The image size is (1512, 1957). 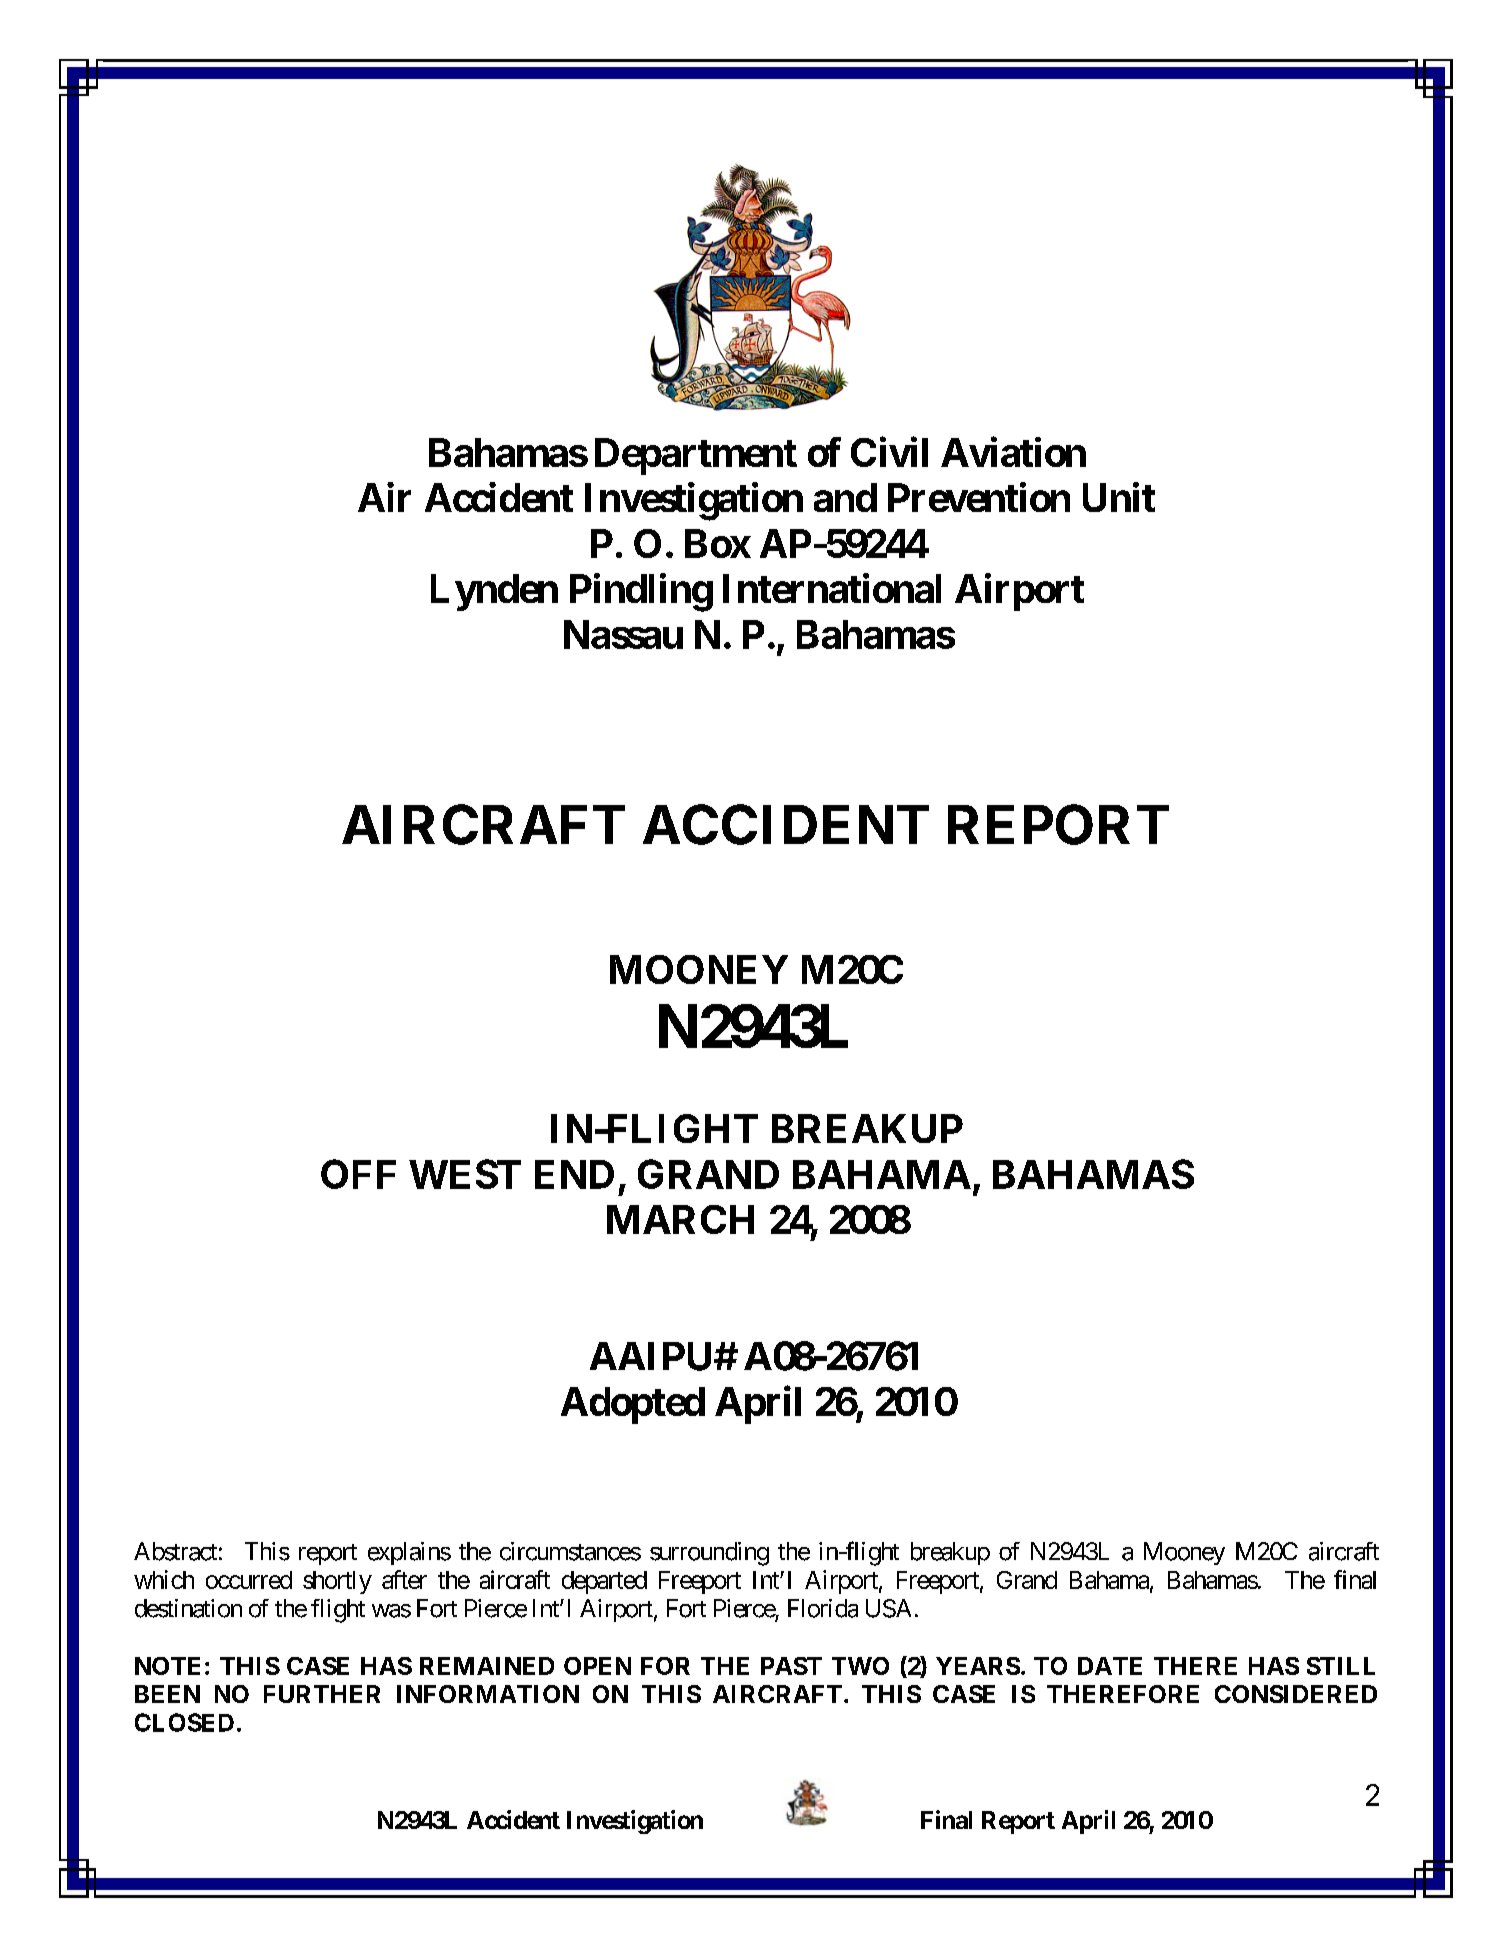 I want to click on MARCH, so click(x=680, y=1219).
